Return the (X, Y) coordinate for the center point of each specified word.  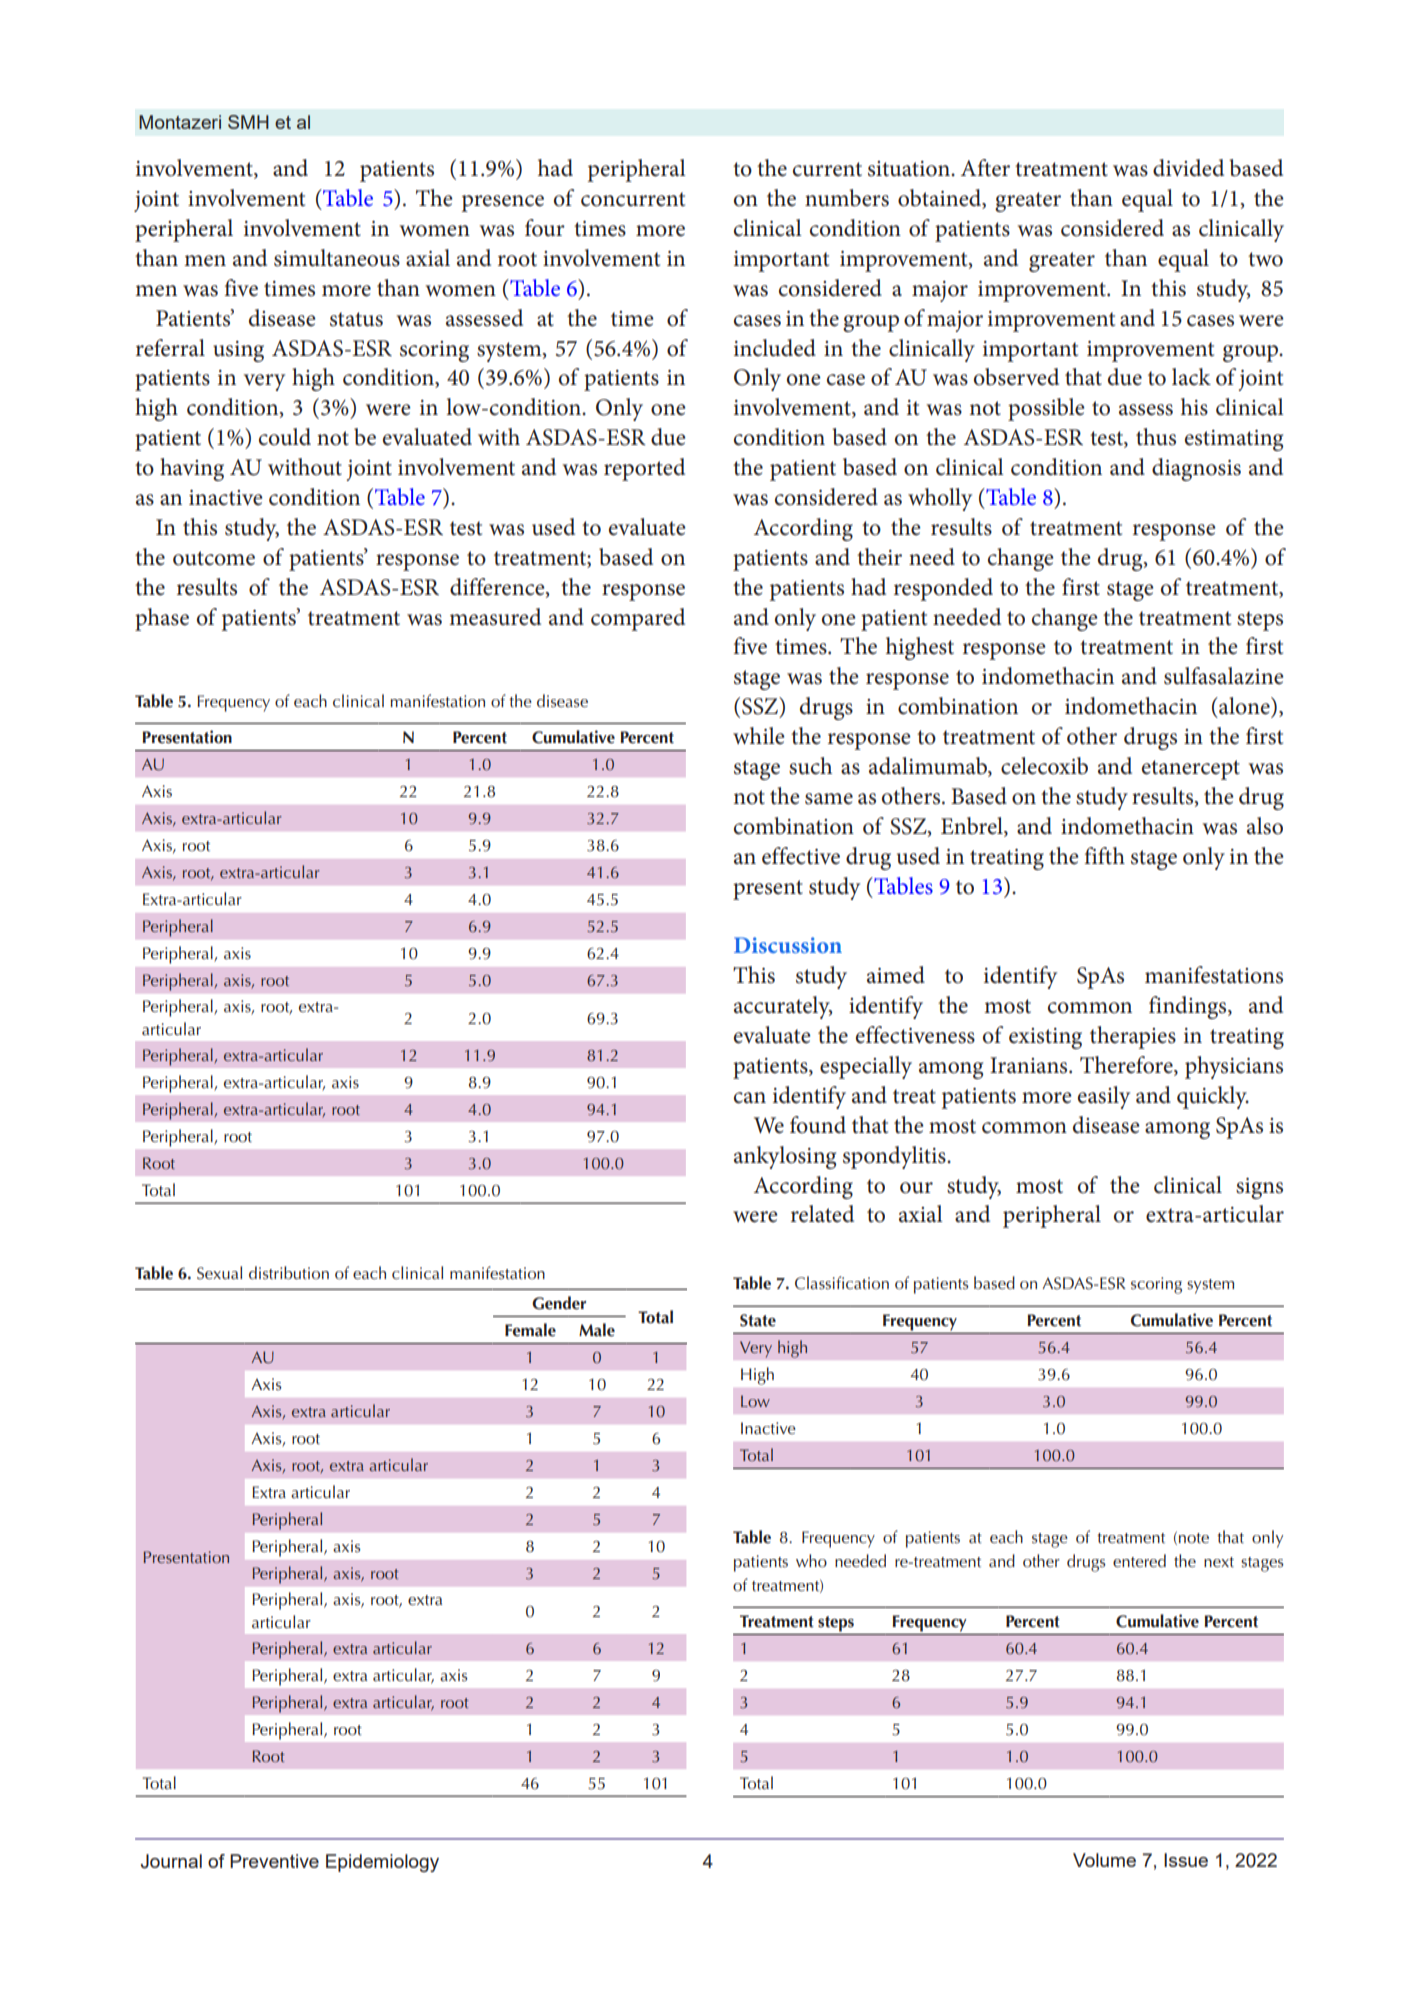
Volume (1104, 1860)
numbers (847, 198)
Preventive (274, 1861)
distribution (289, 1273)
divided (1188, 168)
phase (162, 619)
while (759, 736)
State (758, 1320)
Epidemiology (382, 1863)
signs (1259, 1188)
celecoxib (1044, 766)
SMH (248, 122)
